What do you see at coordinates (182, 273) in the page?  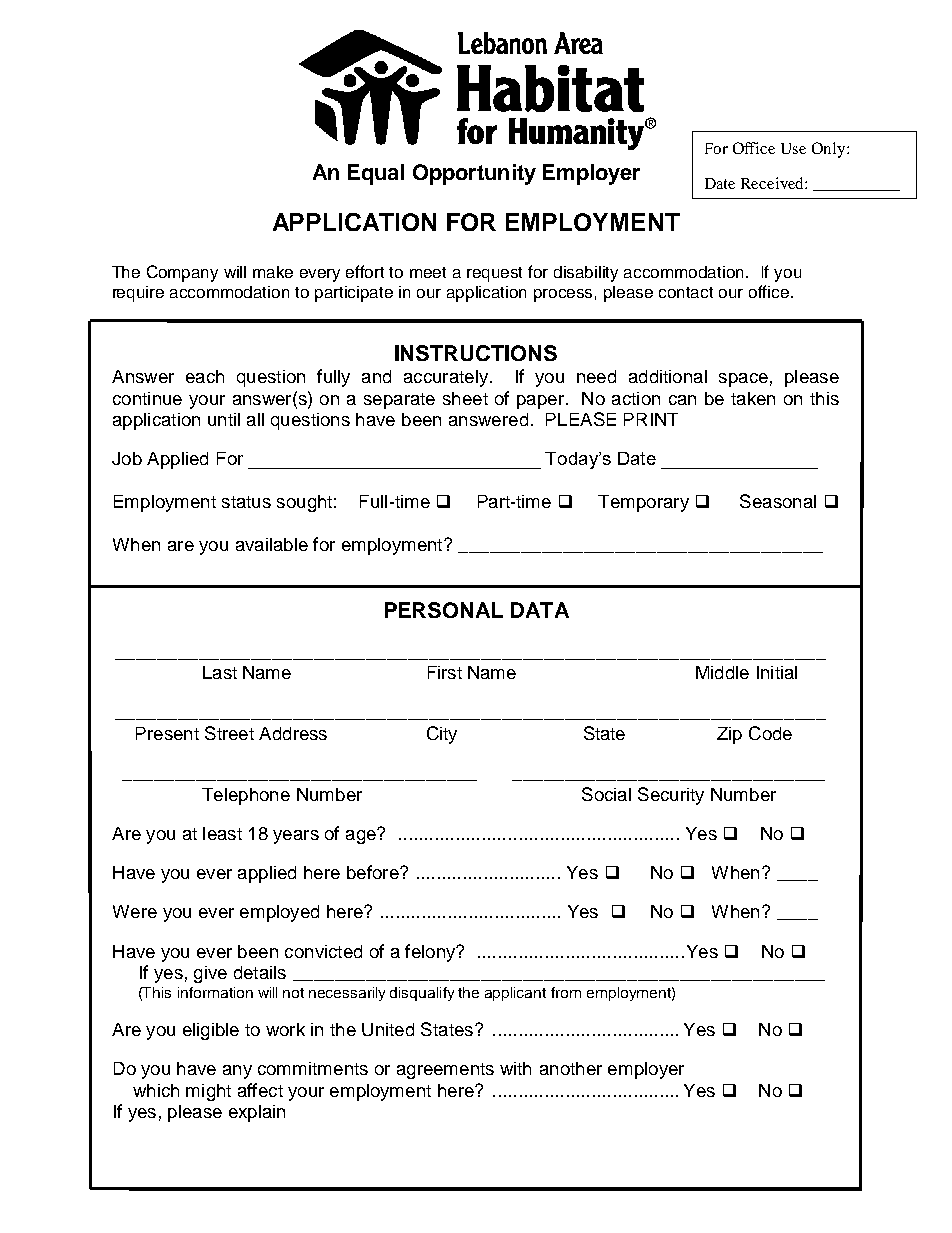 I see `Company` at bounding box center [182, 273].
